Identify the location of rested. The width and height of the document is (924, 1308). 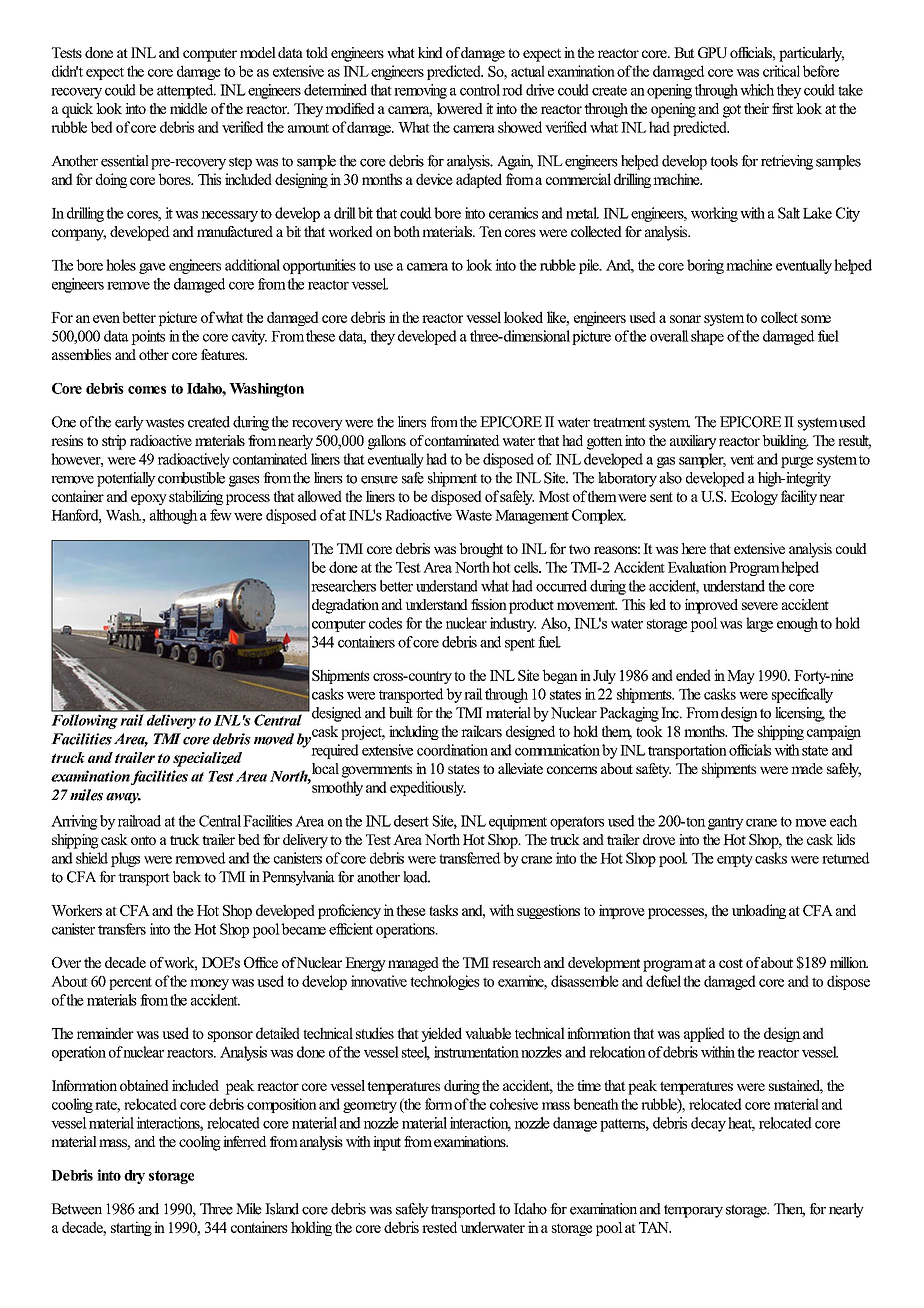
(439, 1227).
